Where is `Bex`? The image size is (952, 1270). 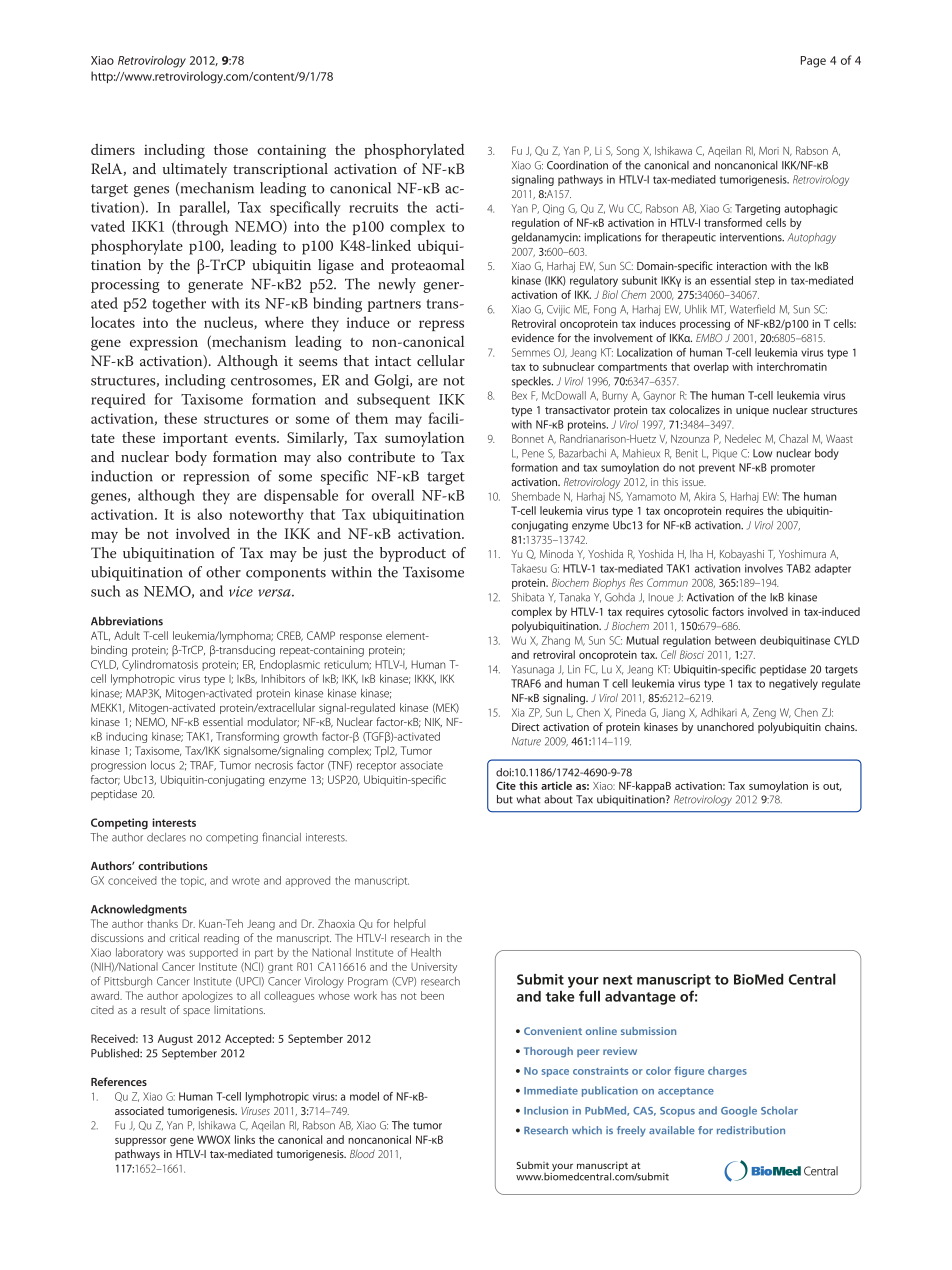 Bex is located at coordinates (519, 395).
